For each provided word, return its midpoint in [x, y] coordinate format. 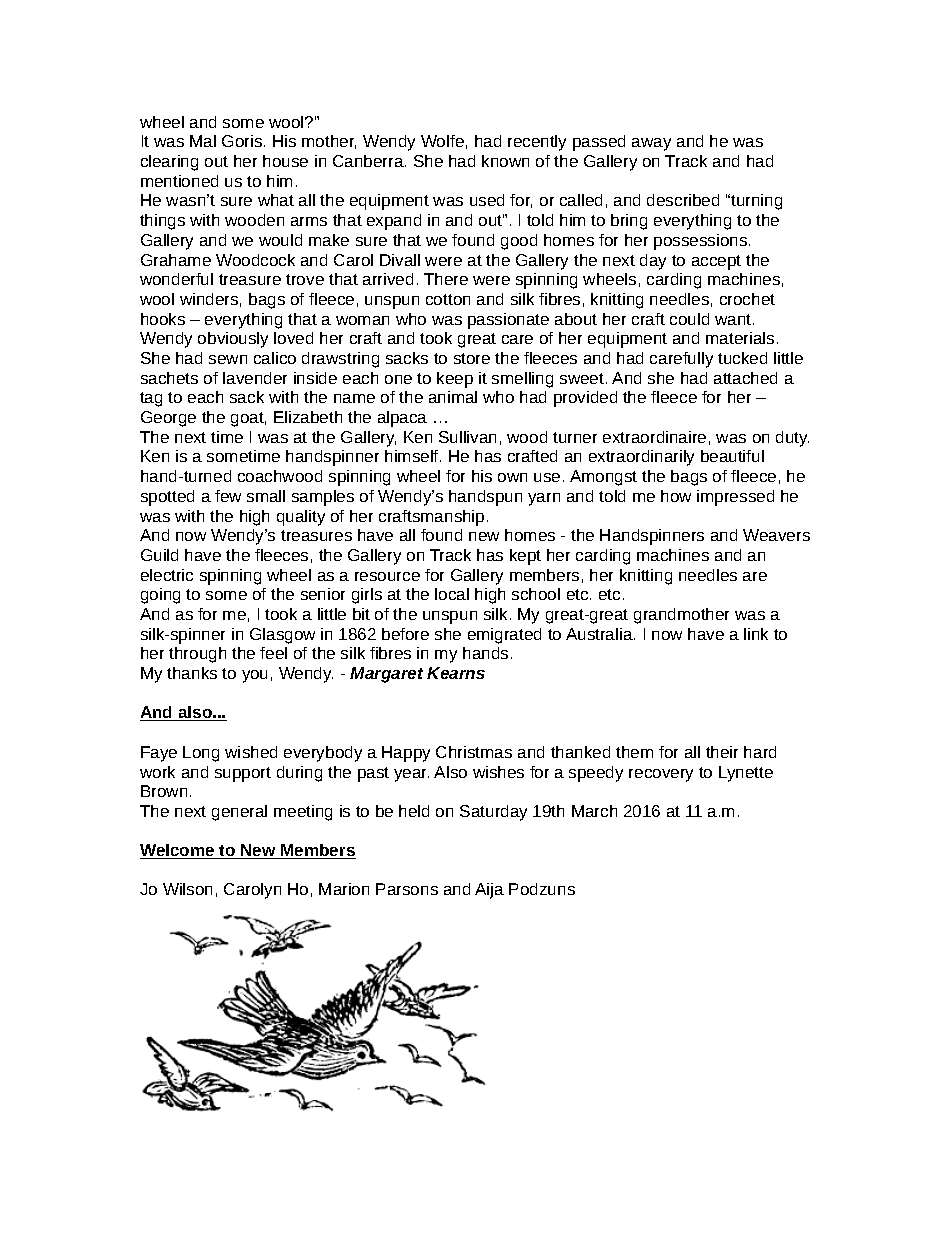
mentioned [179, 181]
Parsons [407, 889]
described [683, 200]
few [228, 496]
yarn [544, 499]
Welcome [178, 851]
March [594, 811]
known [505, 161]
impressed [735, 498]
